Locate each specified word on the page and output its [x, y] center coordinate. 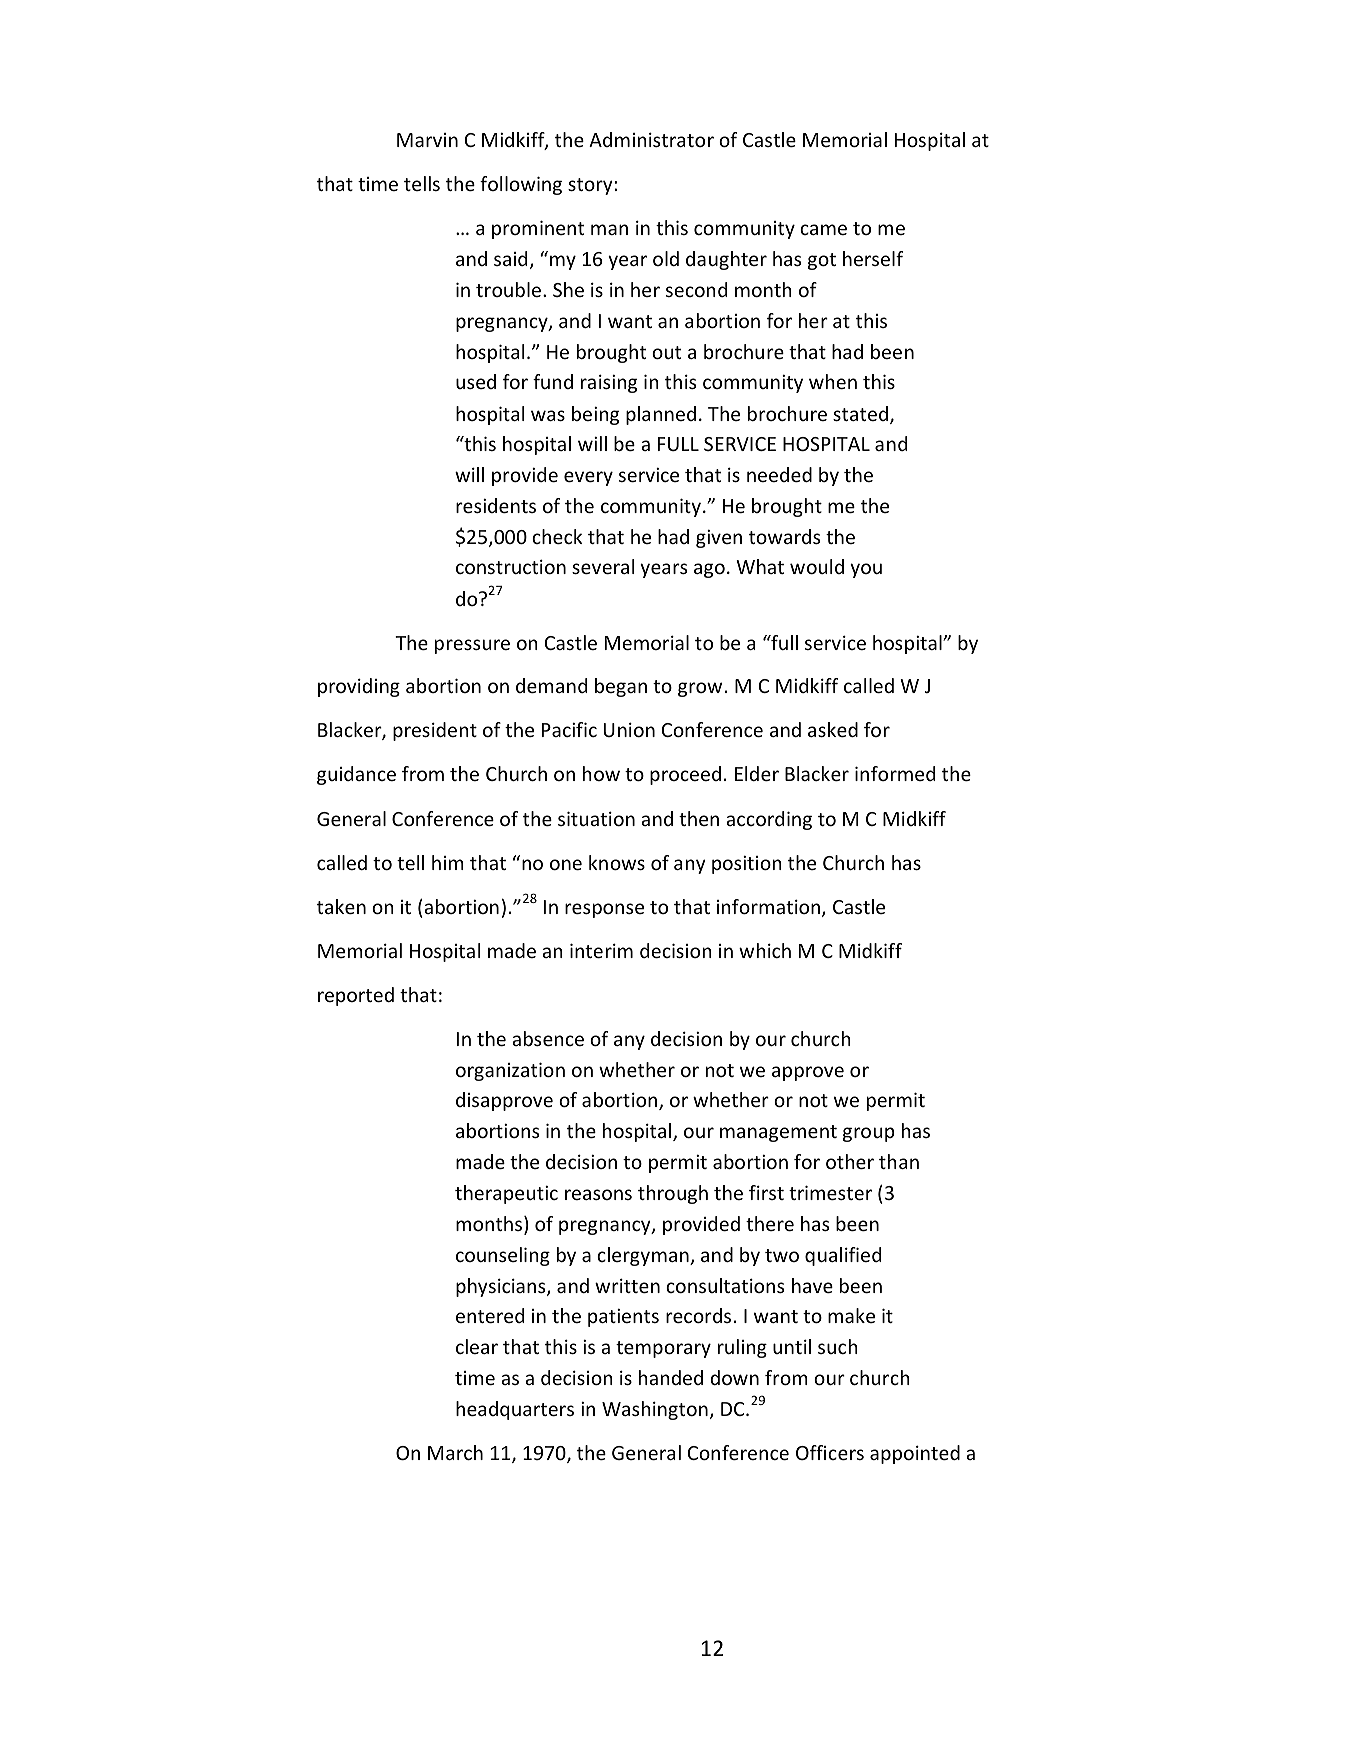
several [603, 566]
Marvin [427, 140]
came [823, 229]
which [765, 950]
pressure [472, 646]
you [866, 570]
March [455, 1452]
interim [601, 950]
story [591, 186]
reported [356, 996]
